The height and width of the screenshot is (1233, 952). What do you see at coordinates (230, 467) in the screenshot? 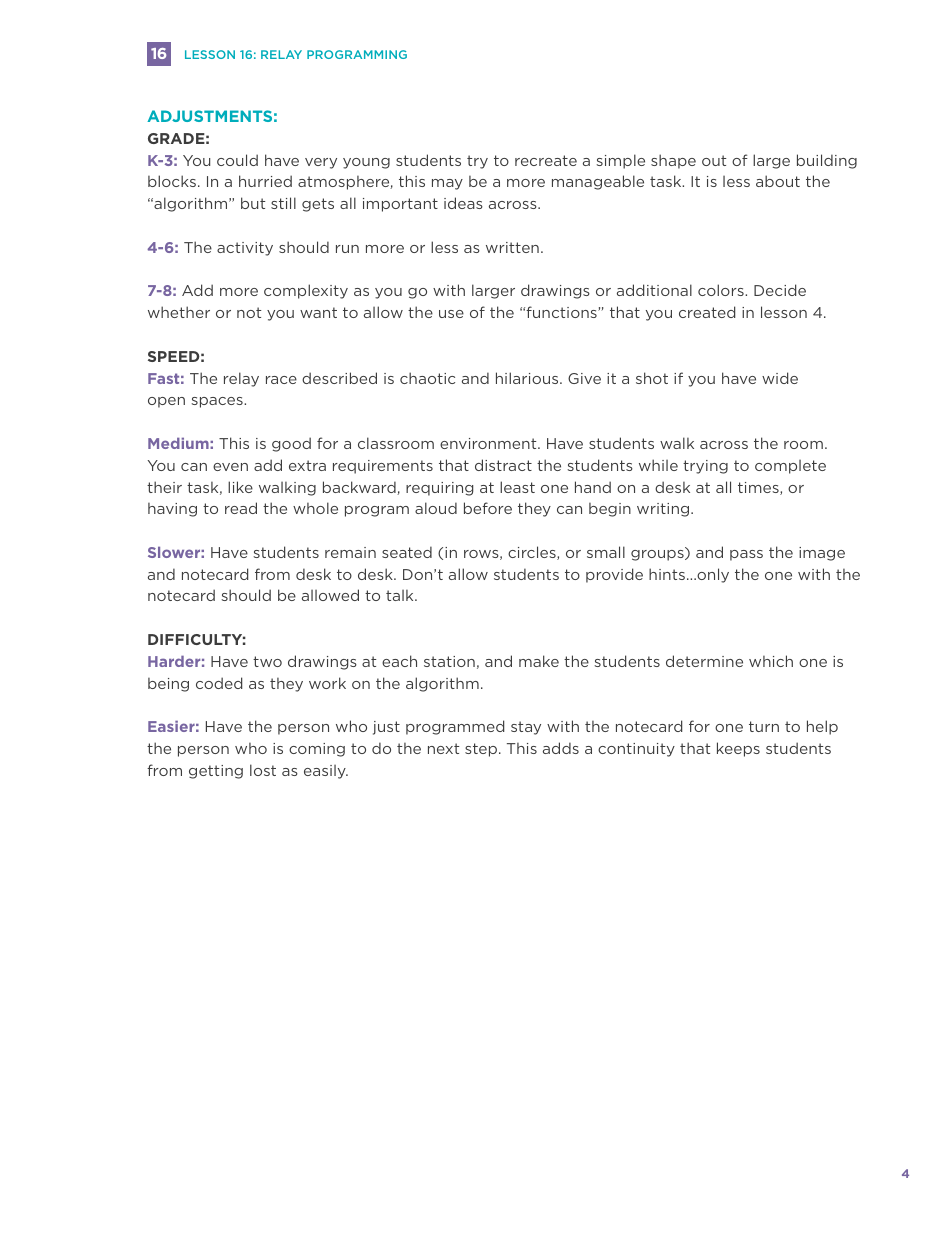
I see `even` at bounding box center [230, 467].
